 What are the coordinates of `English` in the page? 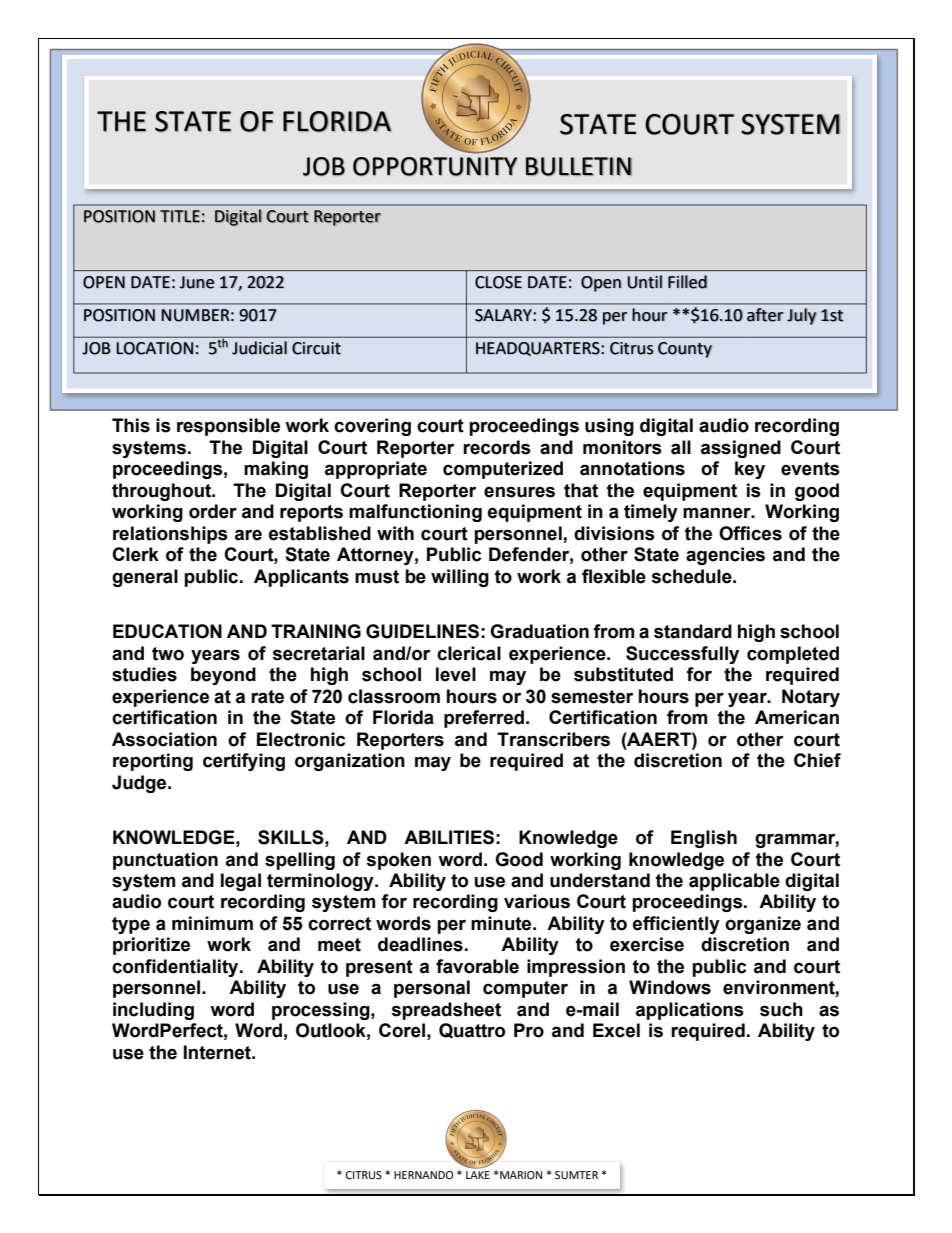 It's located at (704, 839).
